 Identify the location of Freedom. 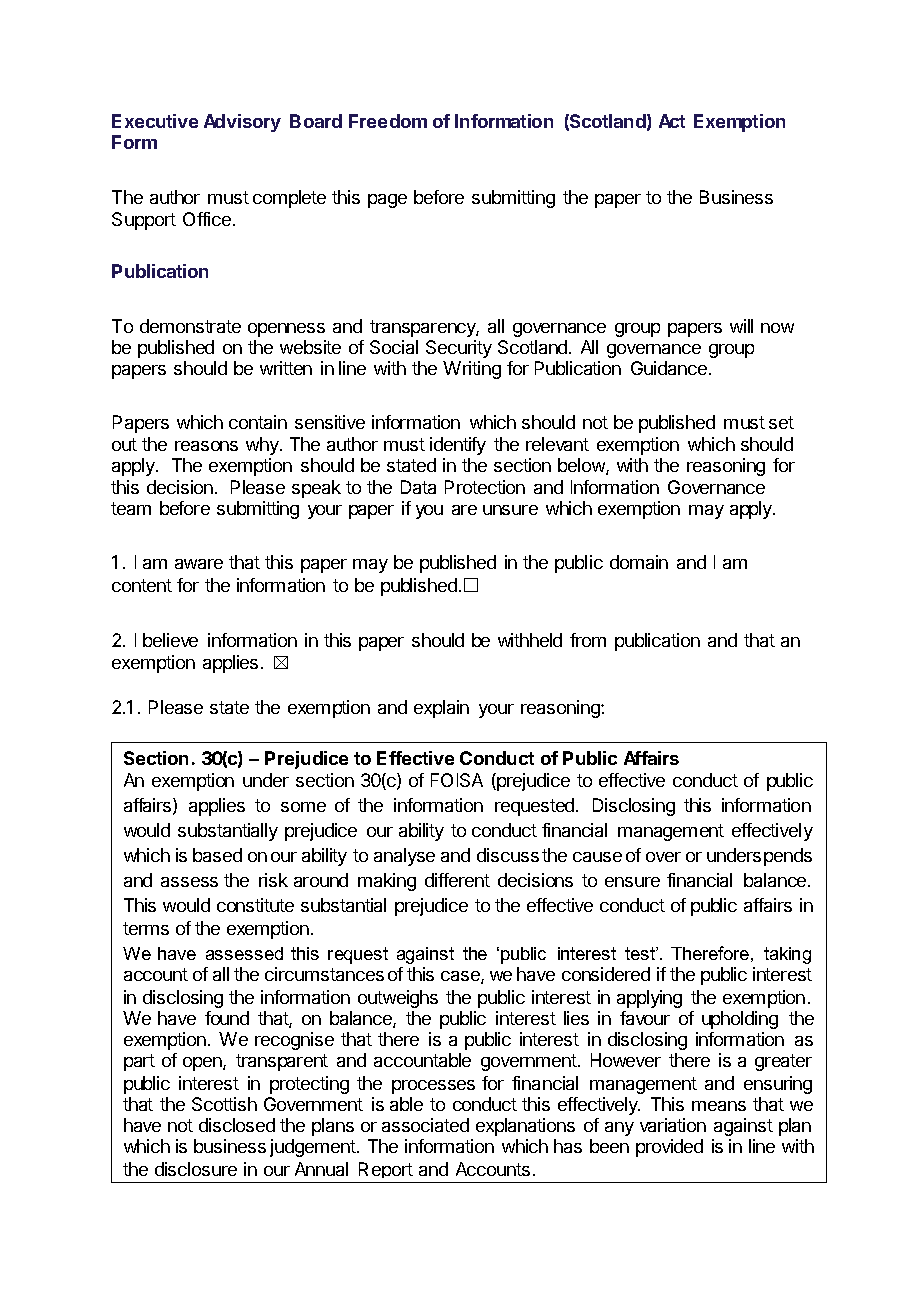
(388, 121).
